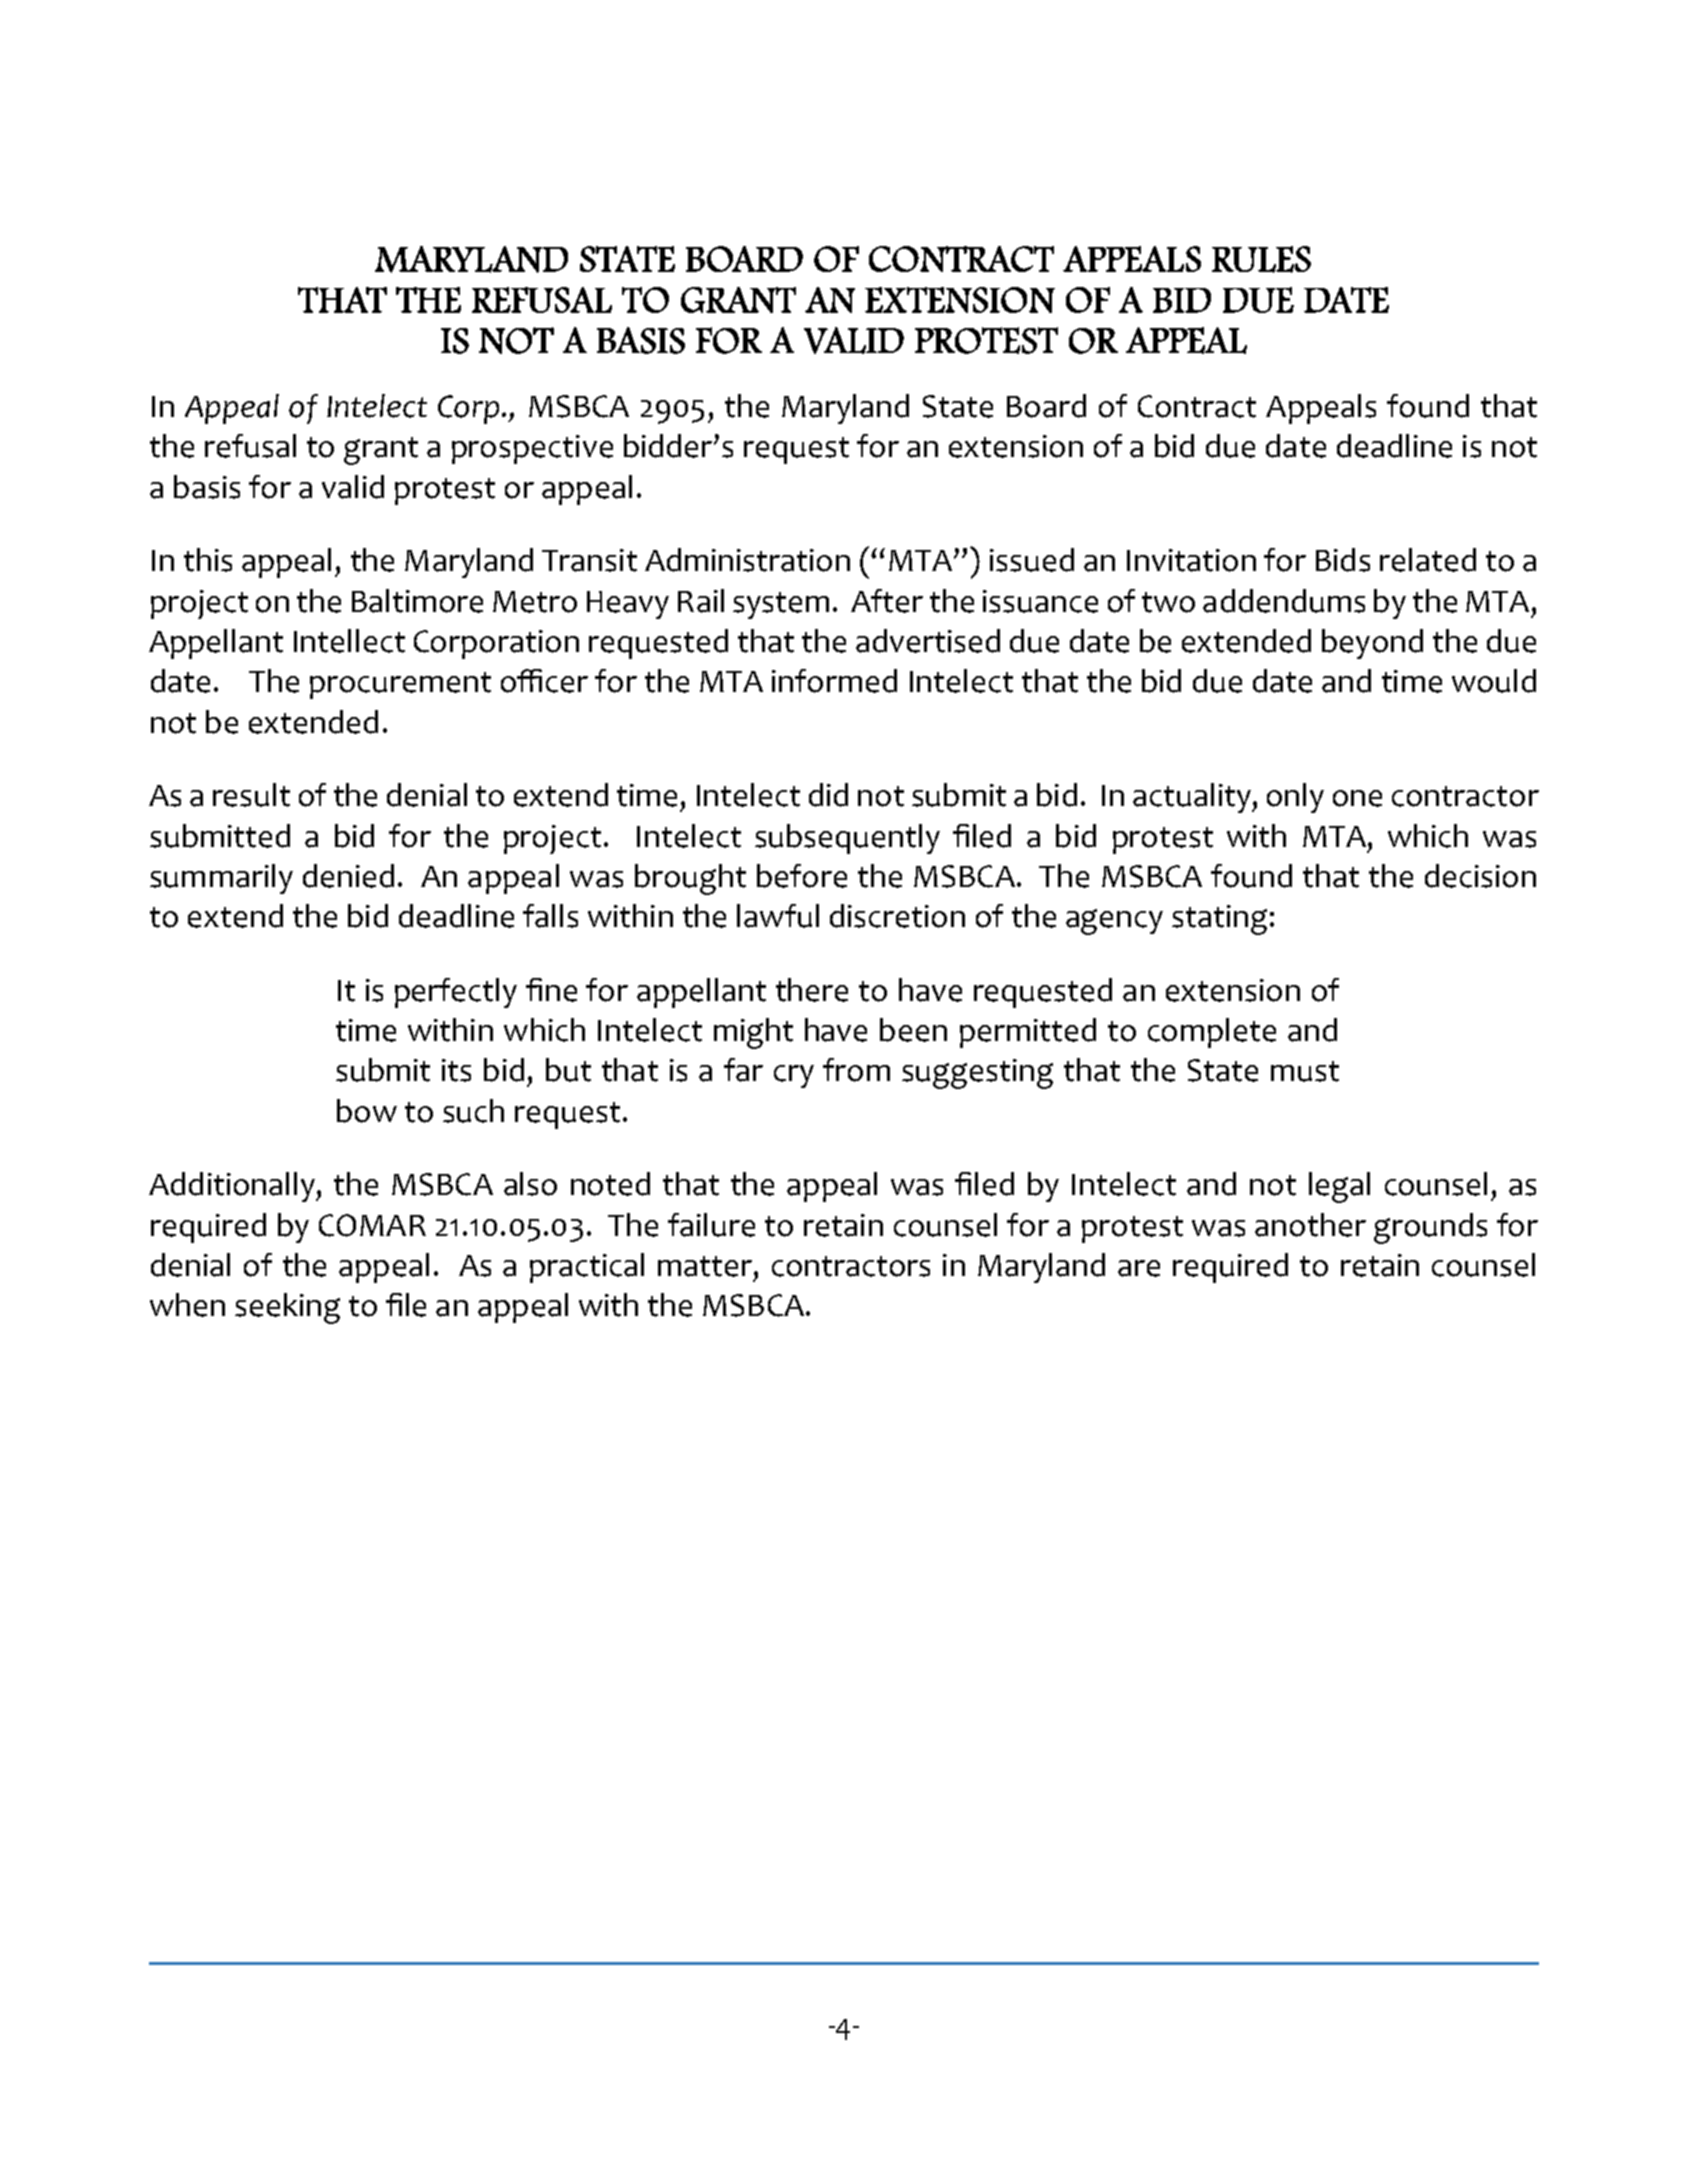  I want to click on seeking, so click(287, 1308).
